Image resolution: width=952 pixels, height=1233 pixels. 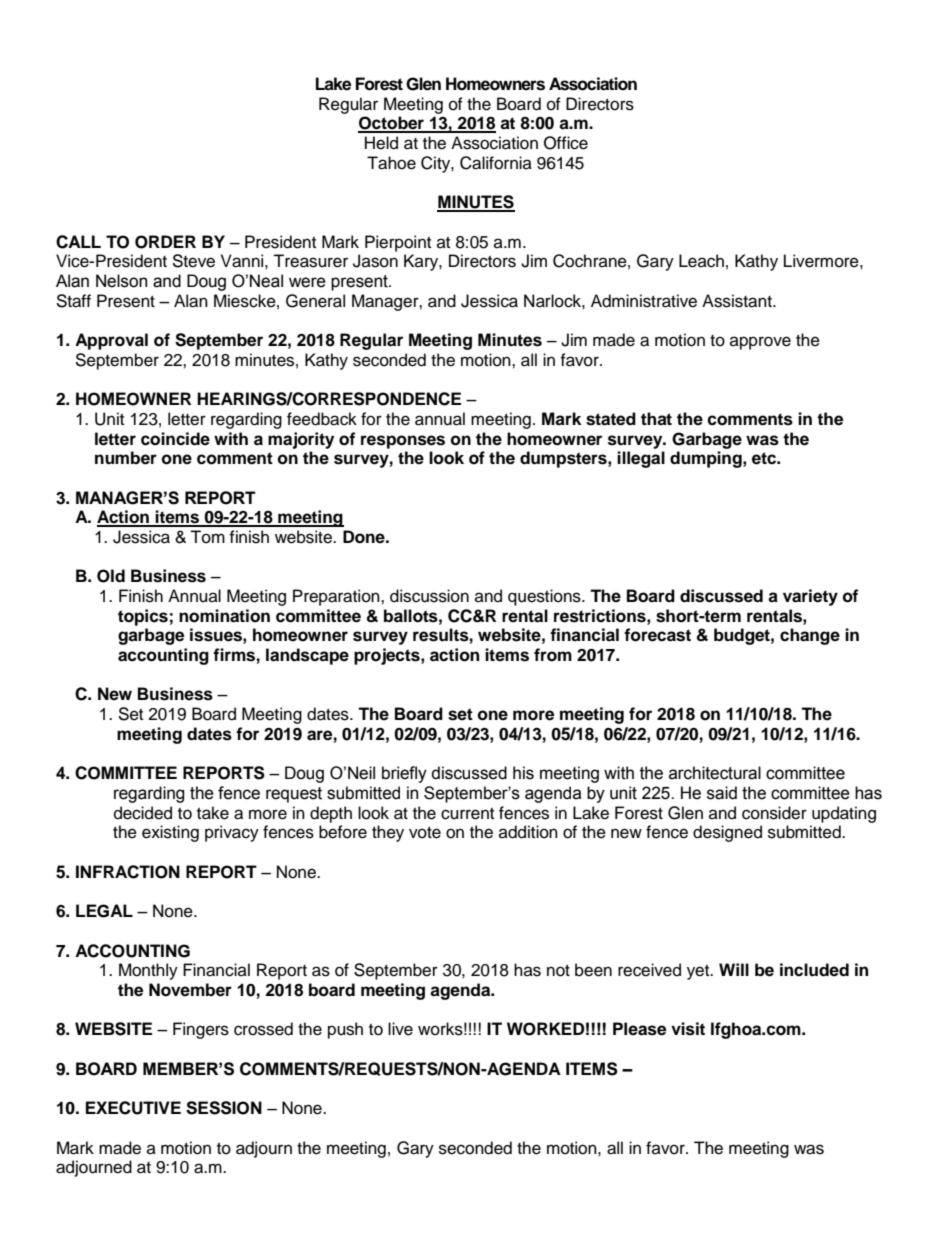 What do you see at coordinates (429, 596) in the screenshot?
I see `discussion` at bounding box center [429, 596].
